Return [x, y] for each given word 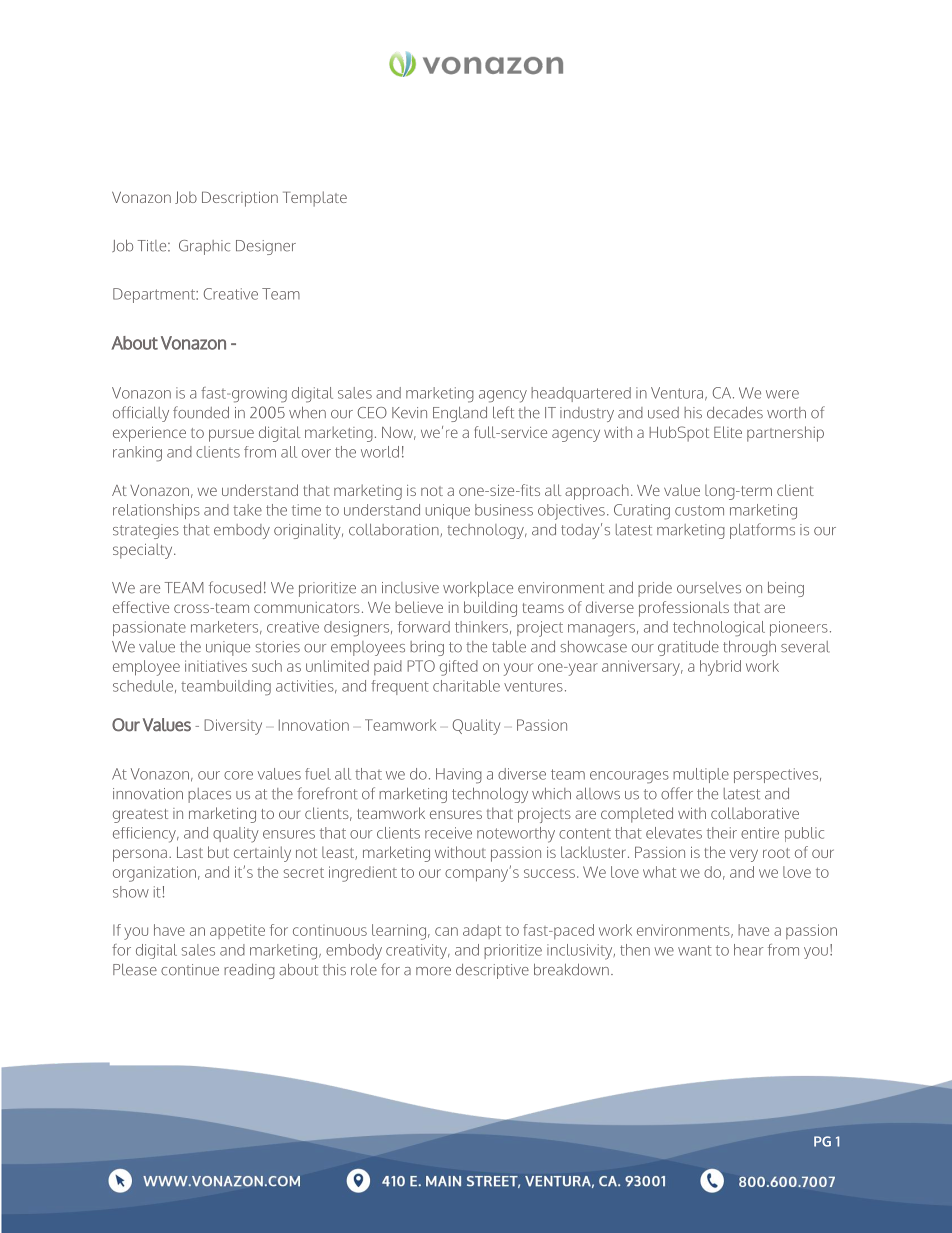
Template [315, 199]
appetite [237, 931]
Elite [728, 432]
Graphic [204, 247]
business [504, 510]
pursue [231, 435]
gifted [459, 668]
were [782, 394]
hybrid [720, 668]
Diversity [233, 727]
